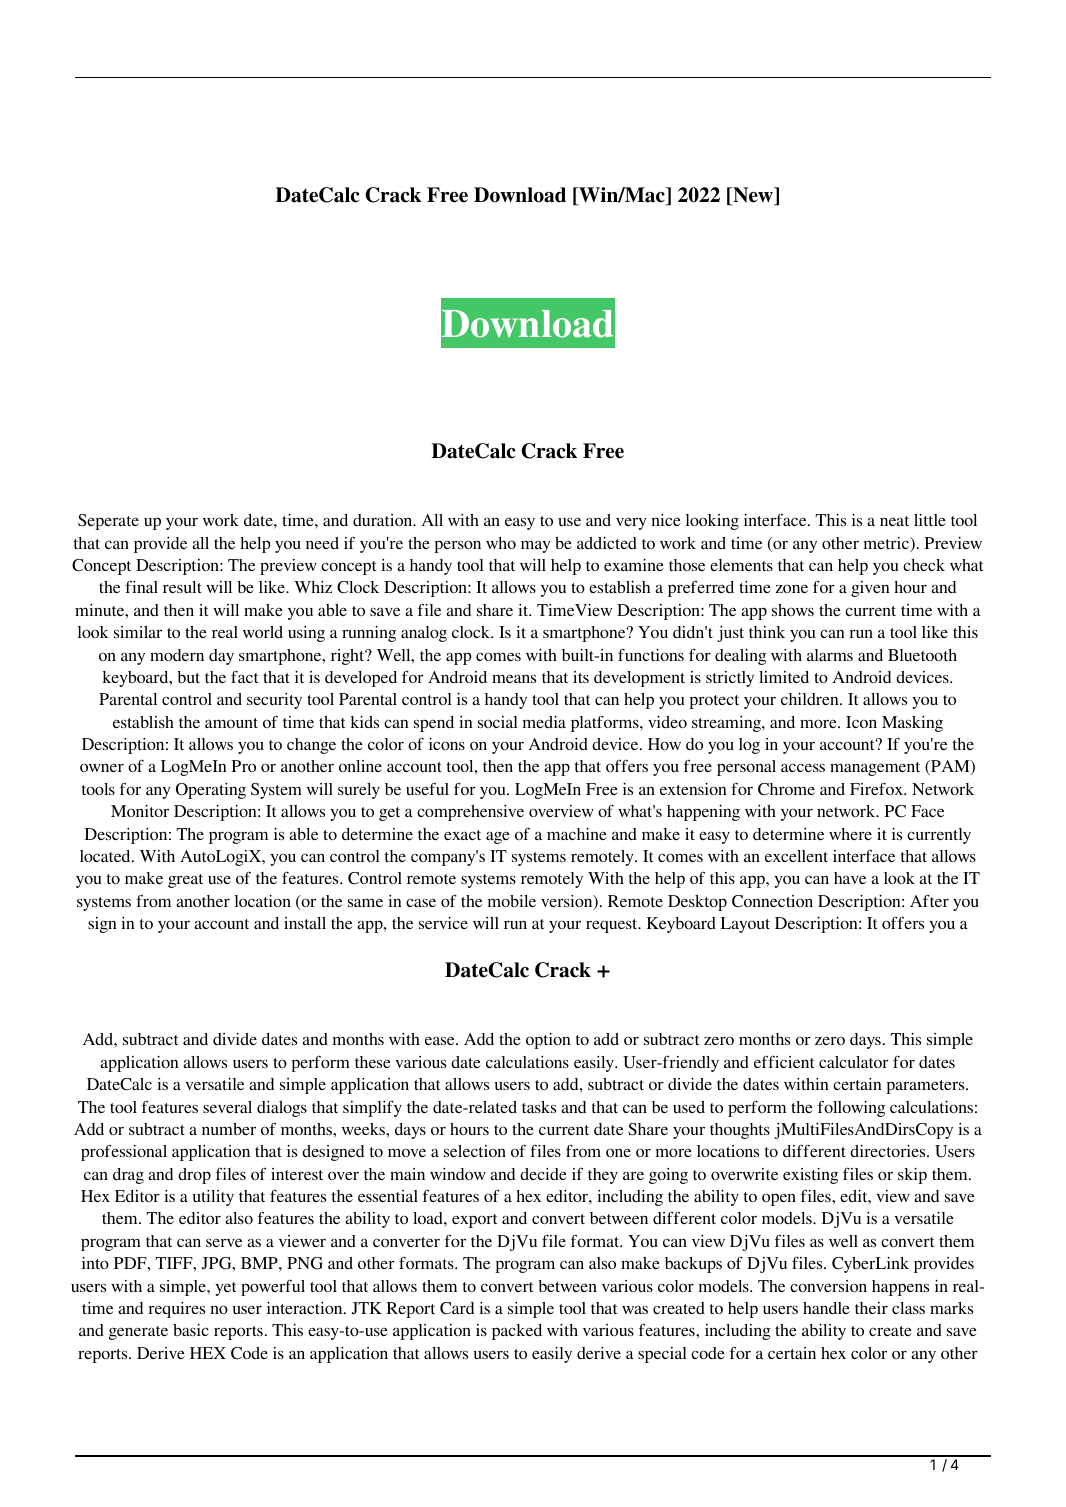  I want to click on alarms, so click(830, 655).
